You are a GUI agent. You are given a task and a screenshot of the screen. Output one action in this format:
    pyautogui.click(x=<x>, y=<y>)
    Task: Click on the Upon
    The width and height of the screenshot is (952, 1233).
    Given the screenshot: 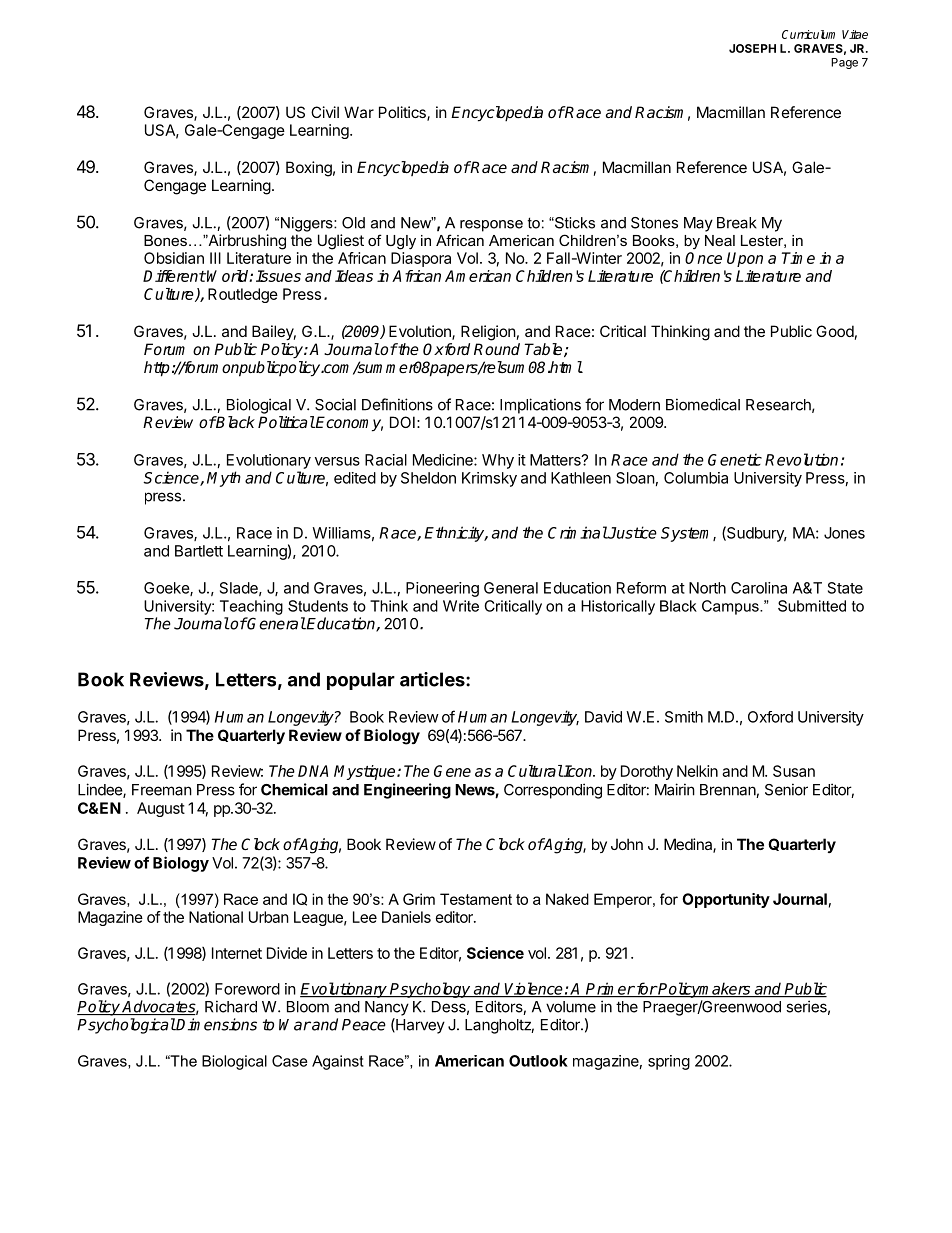 What is the action you would take?
    pyautogui.click(x=745, y=259)
